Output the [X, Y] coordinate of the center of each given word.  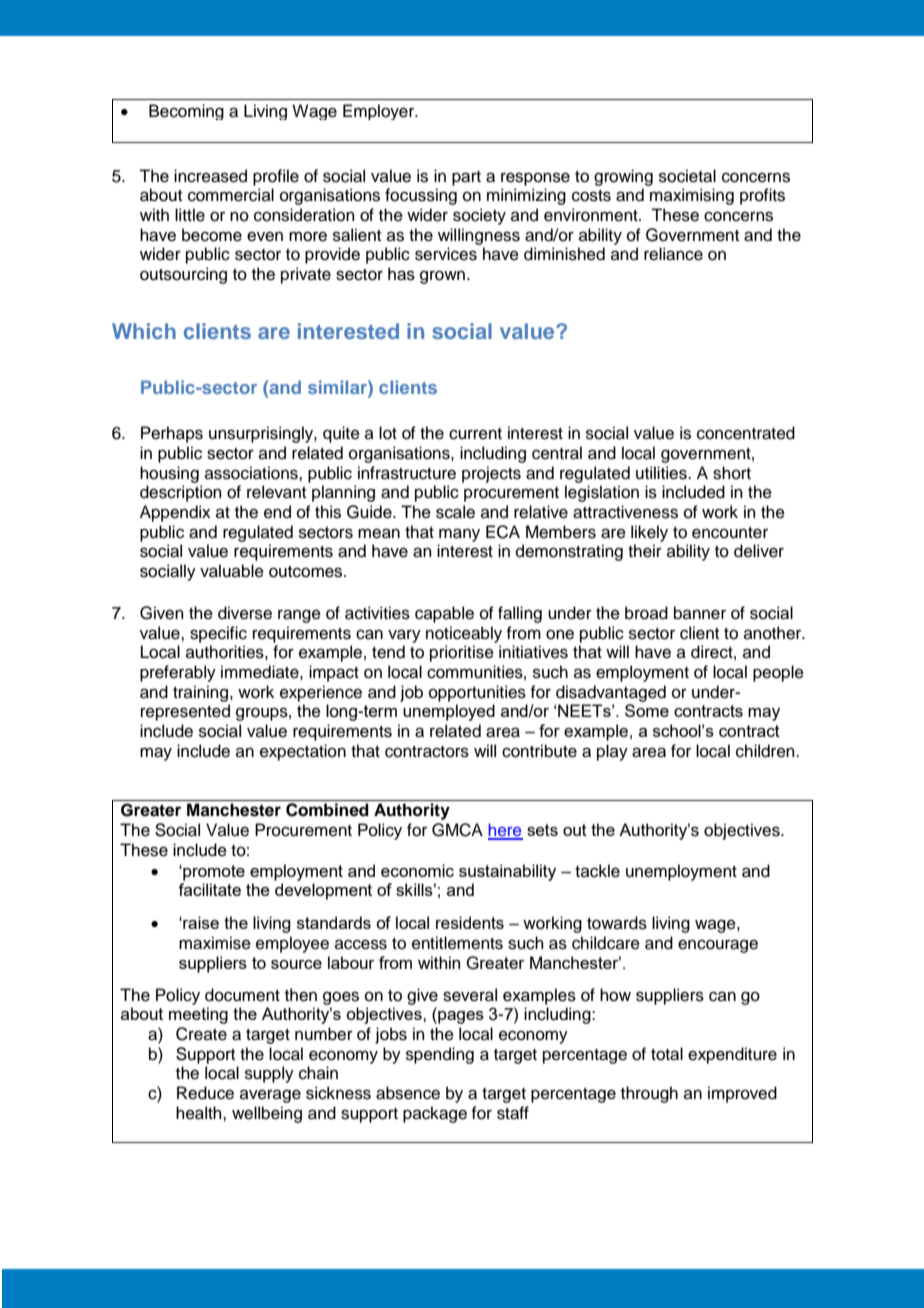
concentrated [746, 433]
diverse [245, 613]
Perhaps [172, 434]
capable [444, 614]
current [475, 434]
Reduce [205, 1093]
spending [440, 1055]
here [505, 831]
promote [213, 872]
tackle [597, 871]
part [466, 178]
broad [646, 613]
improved [742, 1094]
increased [210, 176]
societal [687, 176]
